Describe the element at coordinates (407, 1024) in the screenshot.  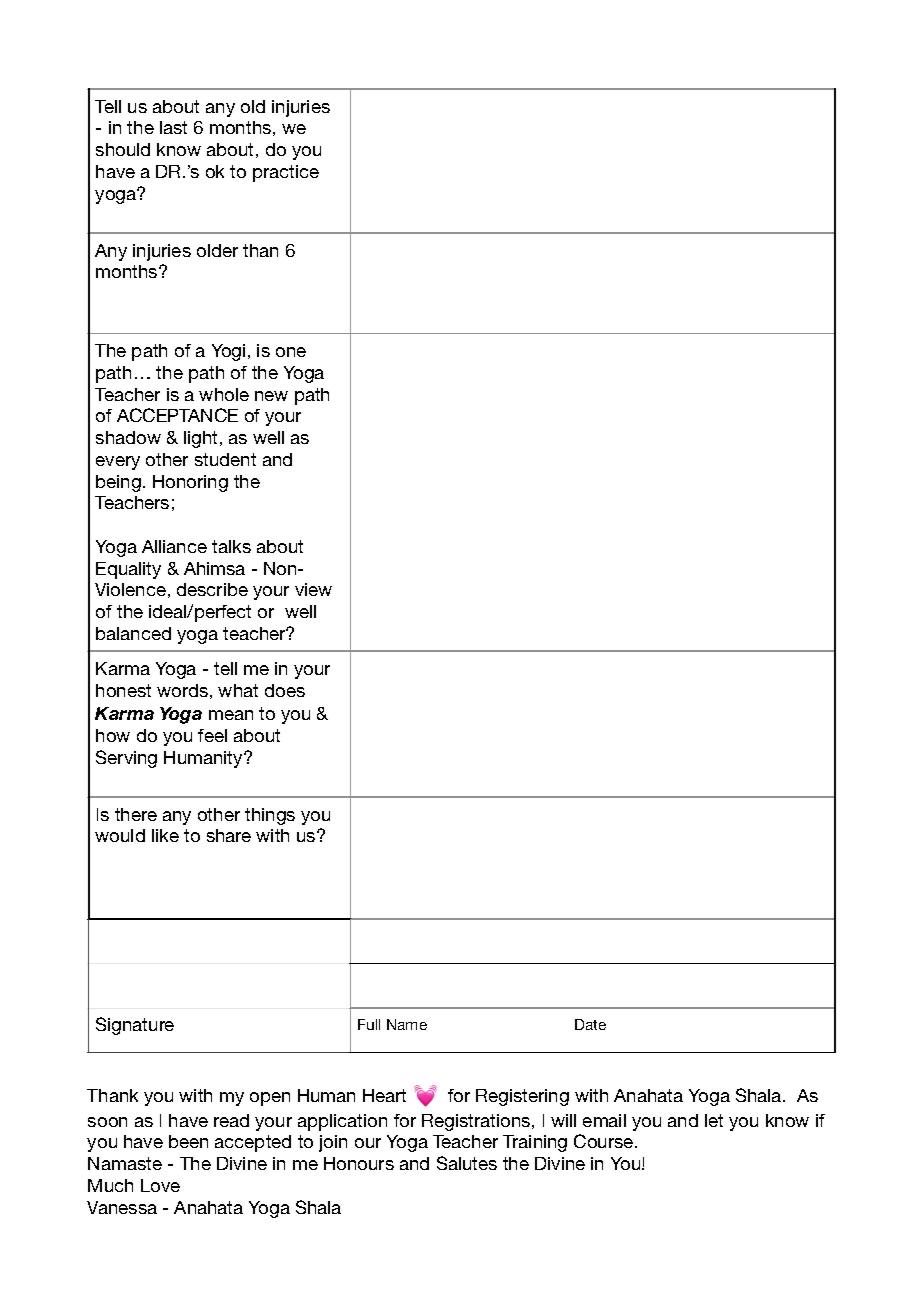
I see `Name` at that location.
